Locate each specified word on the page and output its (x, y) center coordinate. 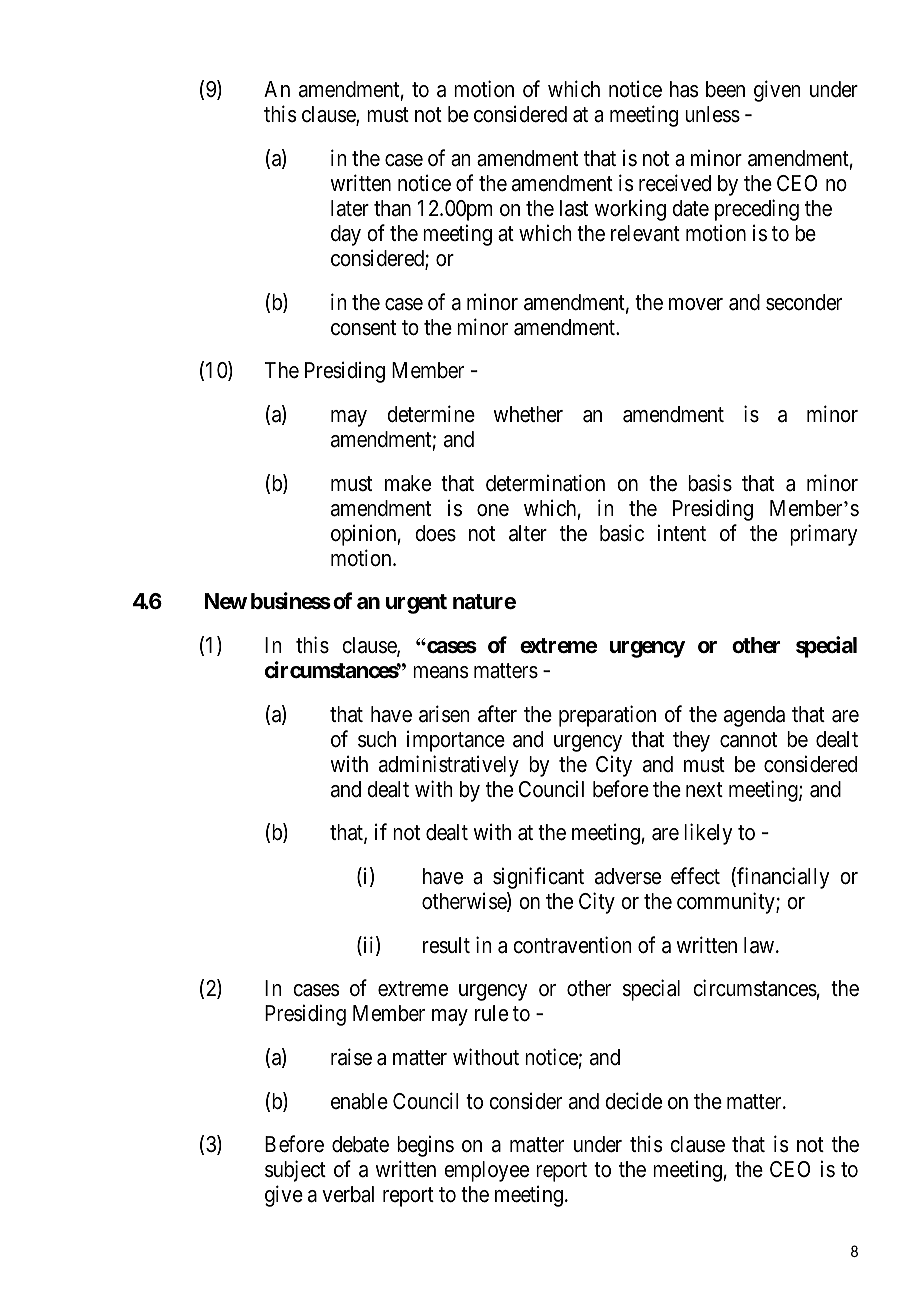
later (350, 208)
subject (295, 1171)
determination (545, 483)
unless (712, 114)
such (377, 739)
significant (538, 878)
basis (710, 483)
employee (486, 1171)
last (574, 208)
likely (708, 834)
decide (633, 1101)
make (408, 483)
